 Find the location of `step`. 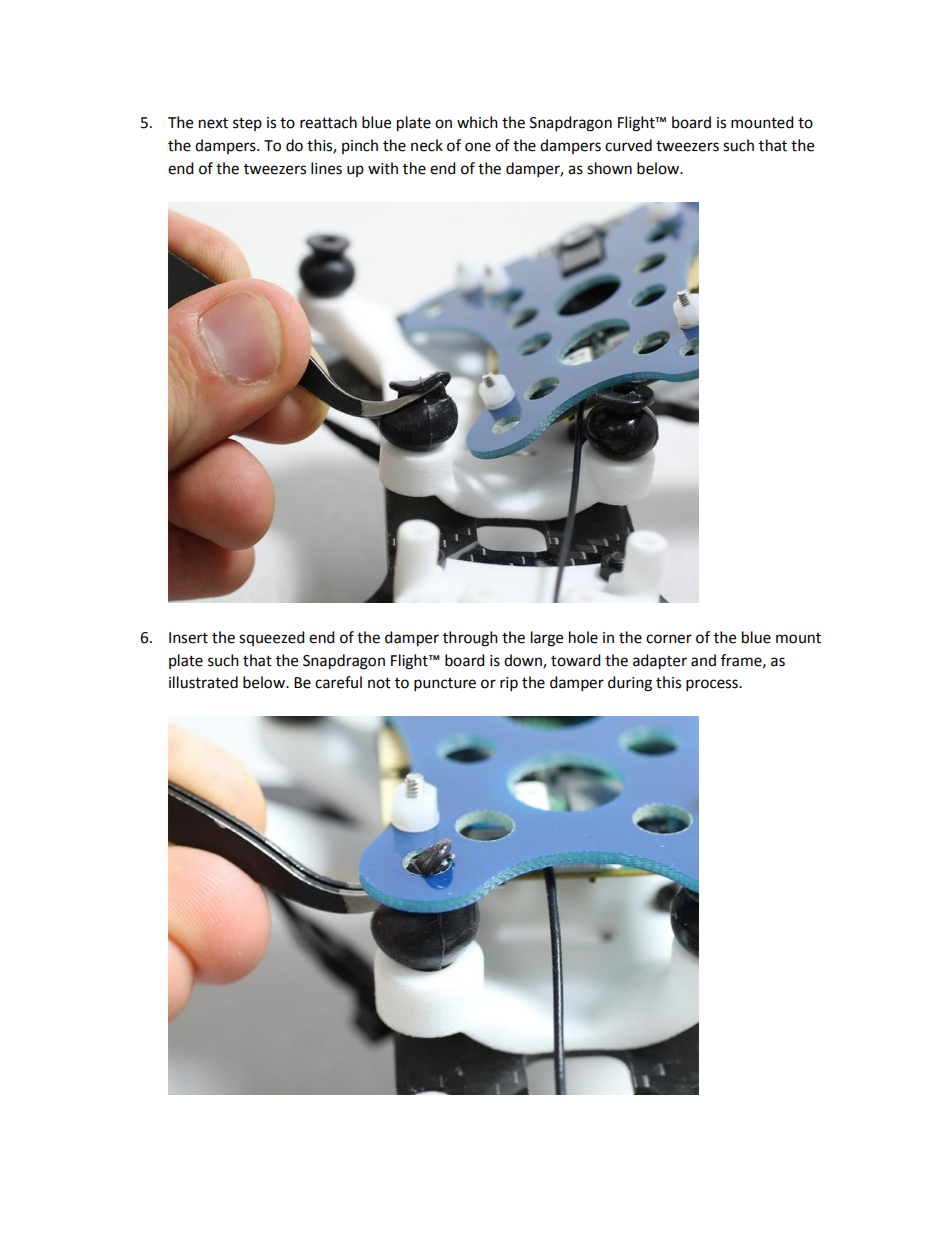

step is located at coordinates (247, 124).
